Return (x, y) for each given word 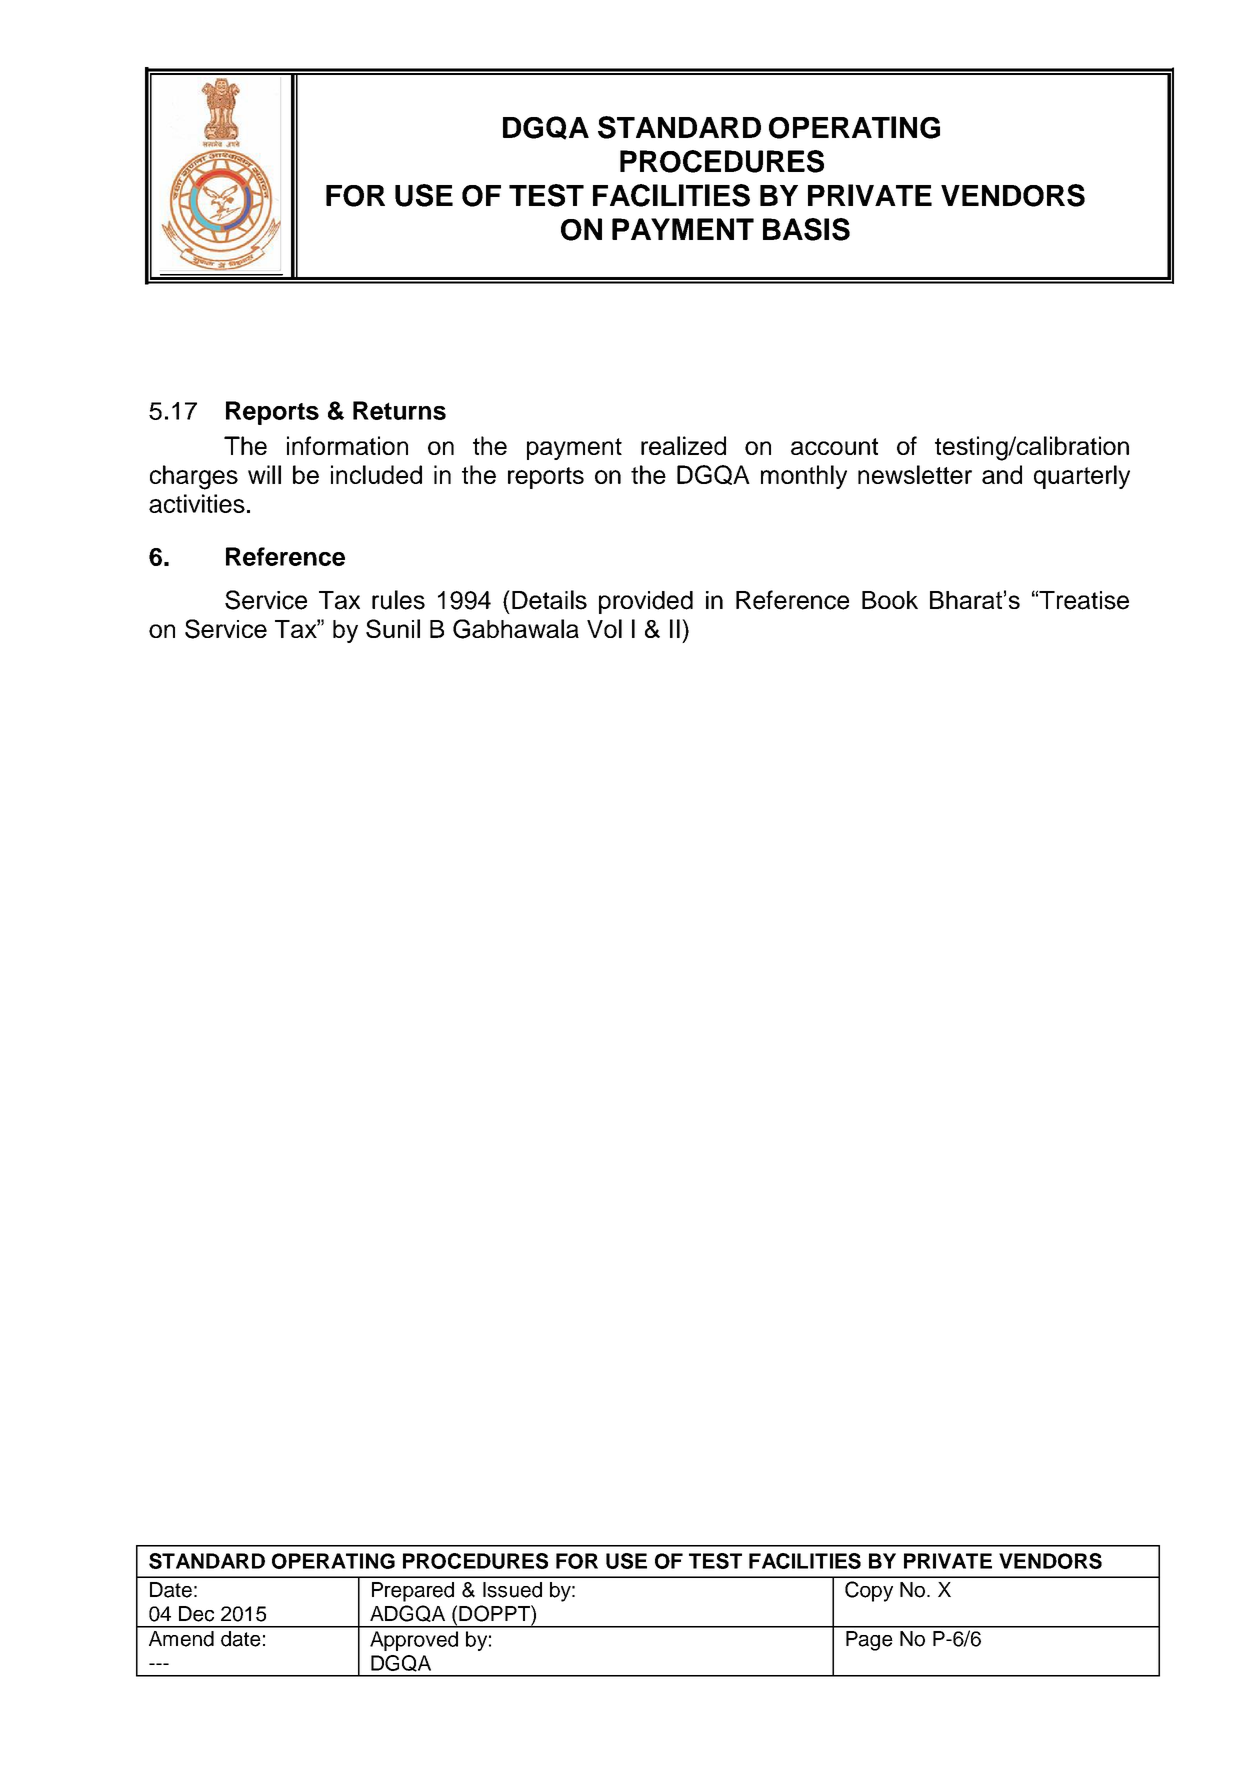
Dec (196, 1614)
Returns (399, 410)
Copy (869, 1591)
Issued (512, 1590)
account (834, 446)
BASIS (806, 229)
